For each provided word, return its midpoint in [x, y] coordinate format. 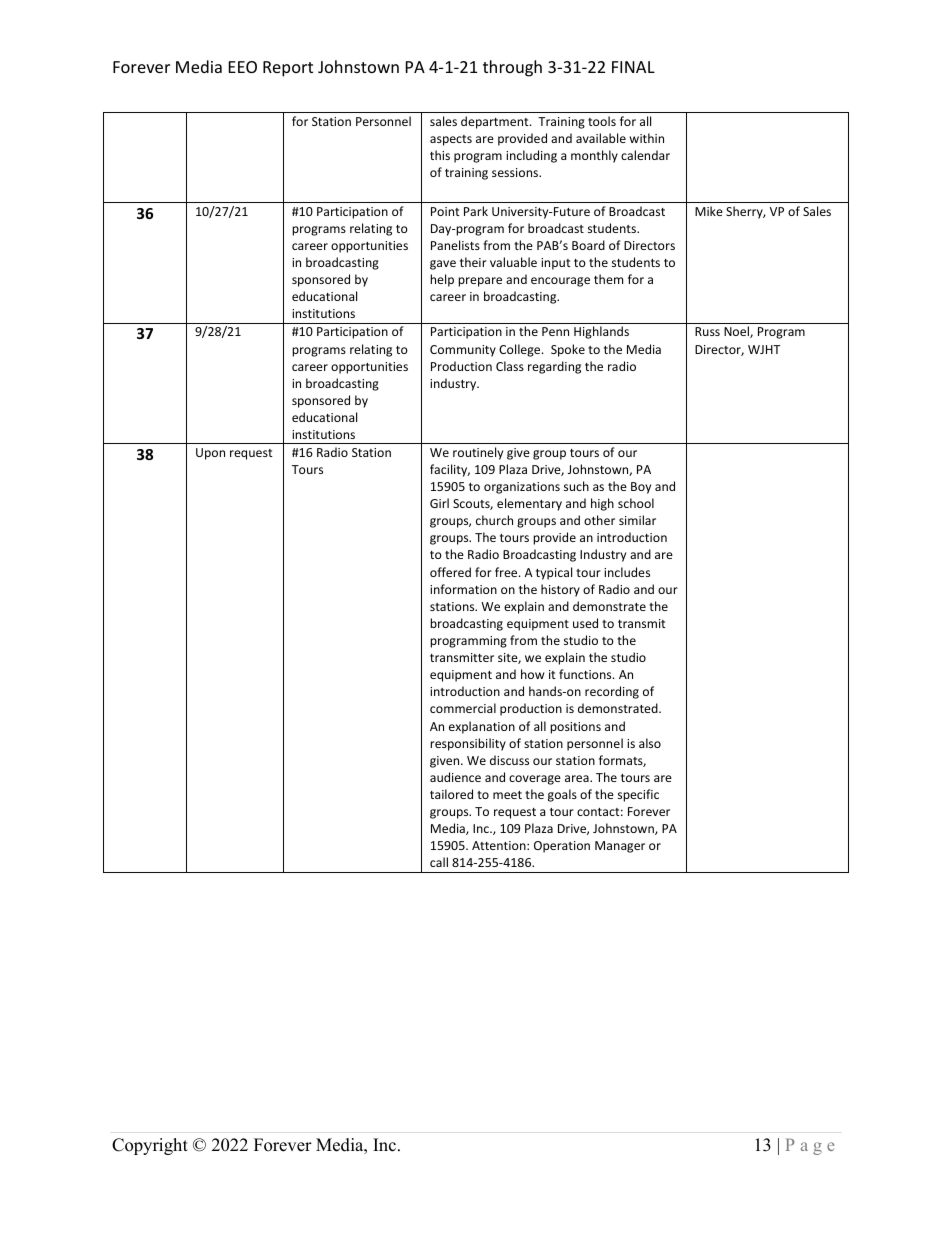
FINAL [633, 67]
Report [288, 69]
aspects [451, 140]
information [463, 589]
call [439, 862]
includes [627, 572]
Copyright [150, 1146]
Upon [210, 454]
